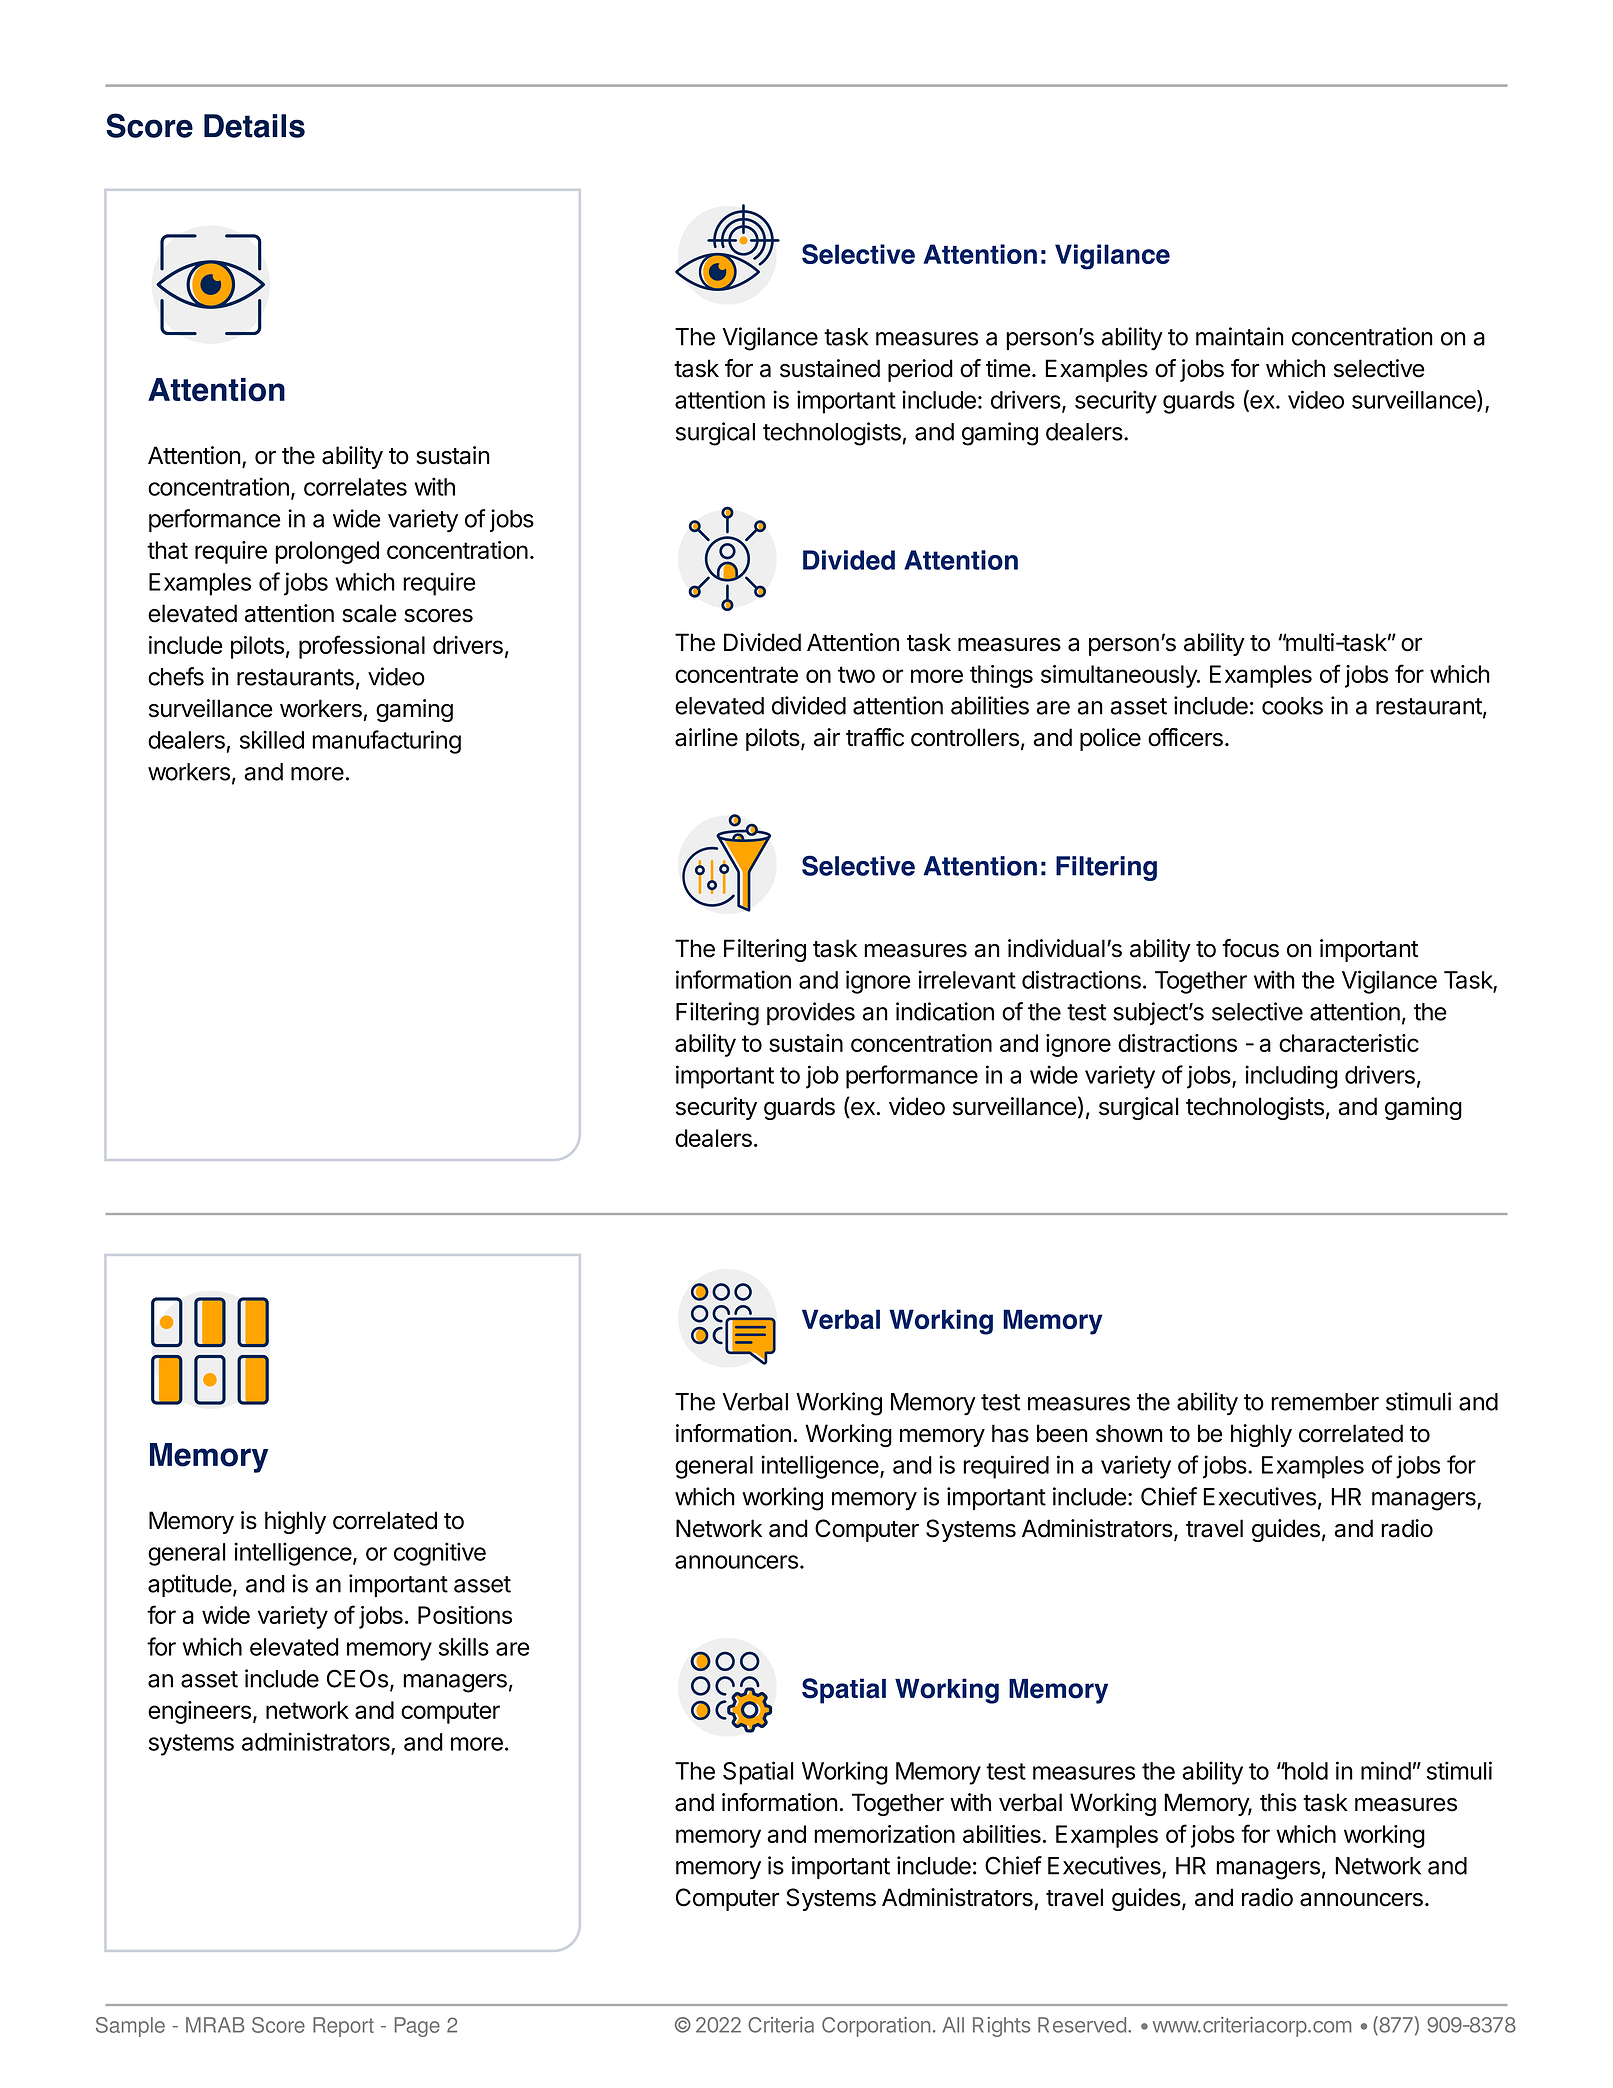 The height and width of the screenshot is (2088, 1613). What do you see at coordinates (130, 2027) in the screenshot?
I see `Sample` at bounding box center [130, 2027].
